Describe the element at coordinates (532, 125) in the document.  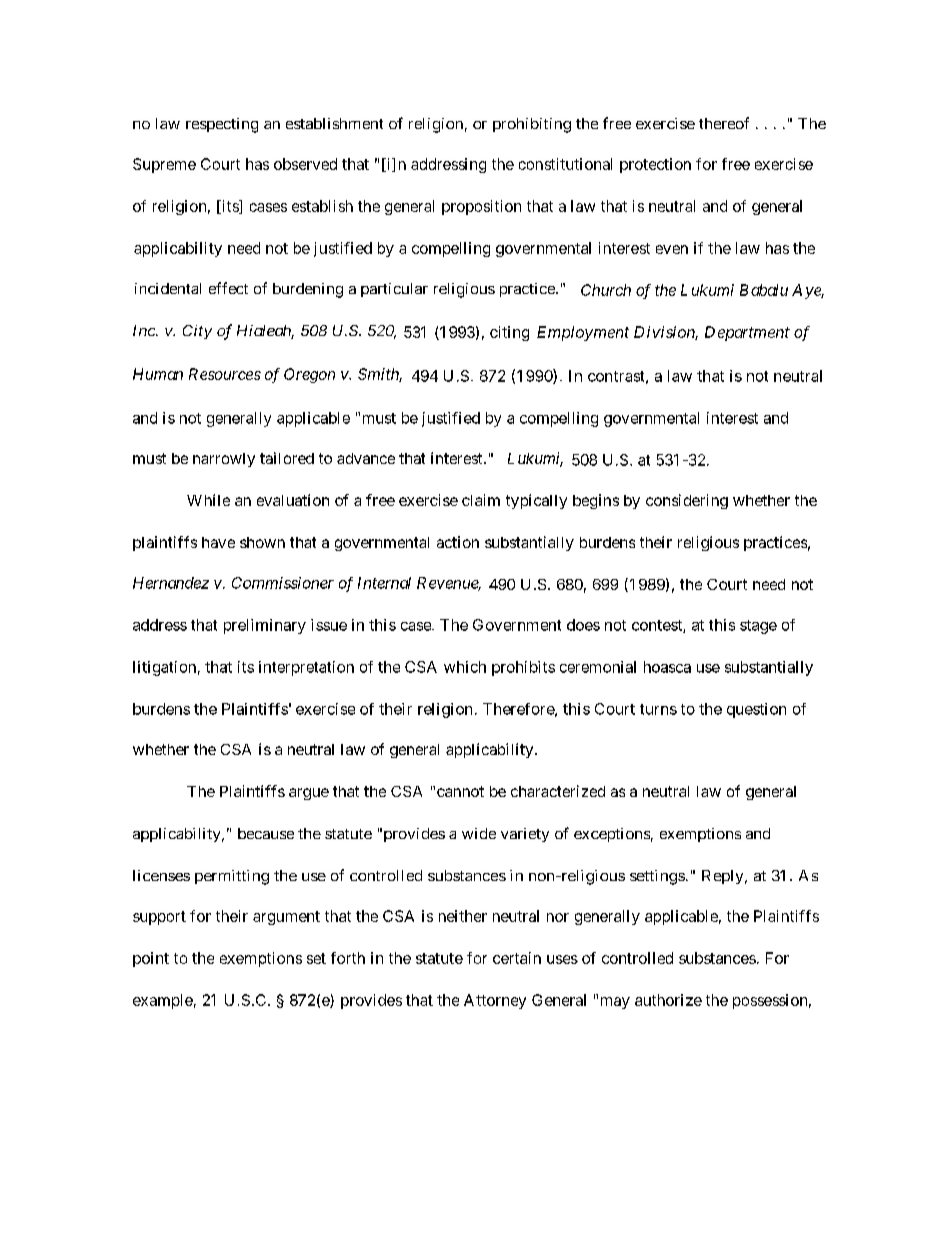
I see `prohibiting` at that location.
